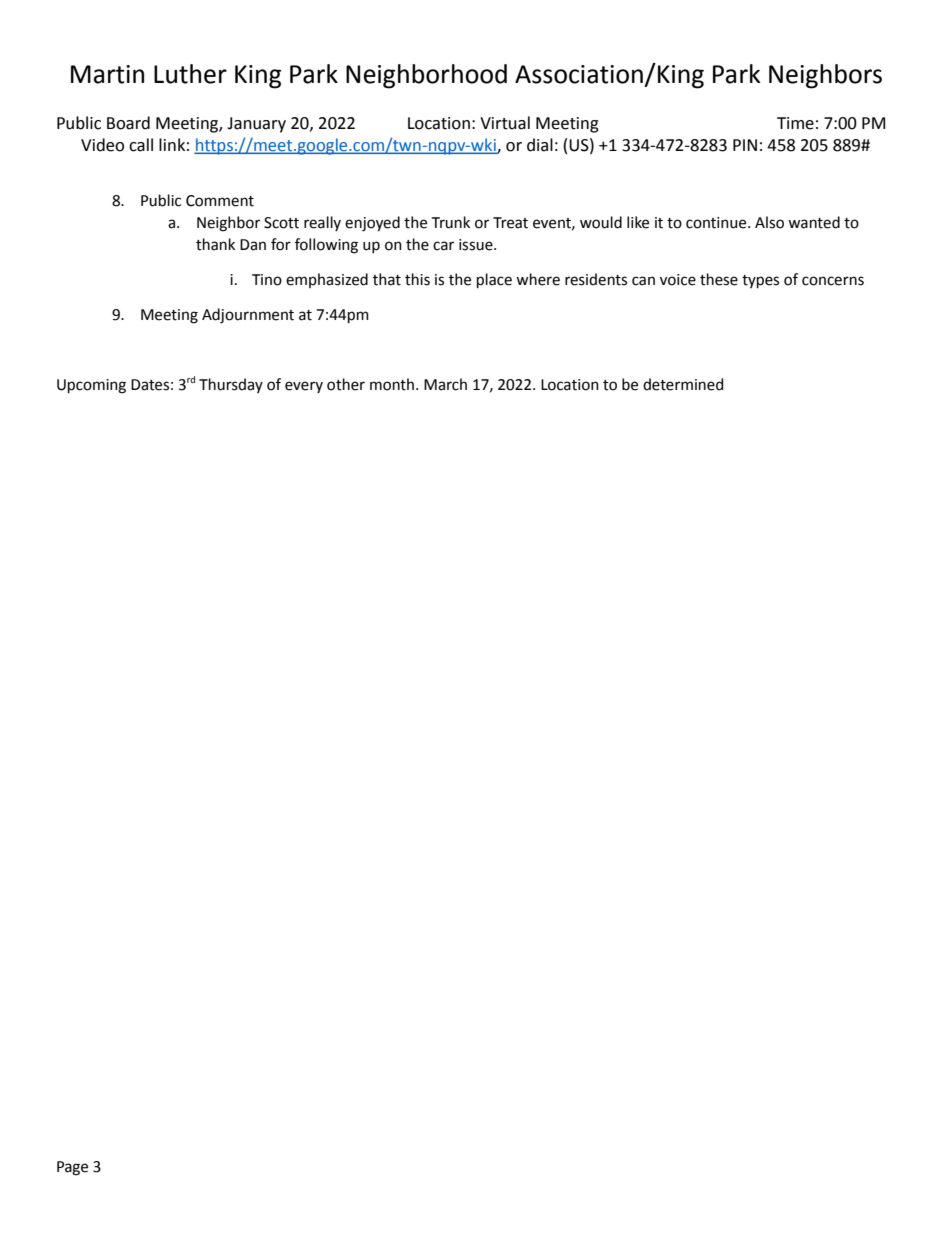 The width and height of the screenshot is (952, 1233). I want to click on PIN, so click(745, 145).
